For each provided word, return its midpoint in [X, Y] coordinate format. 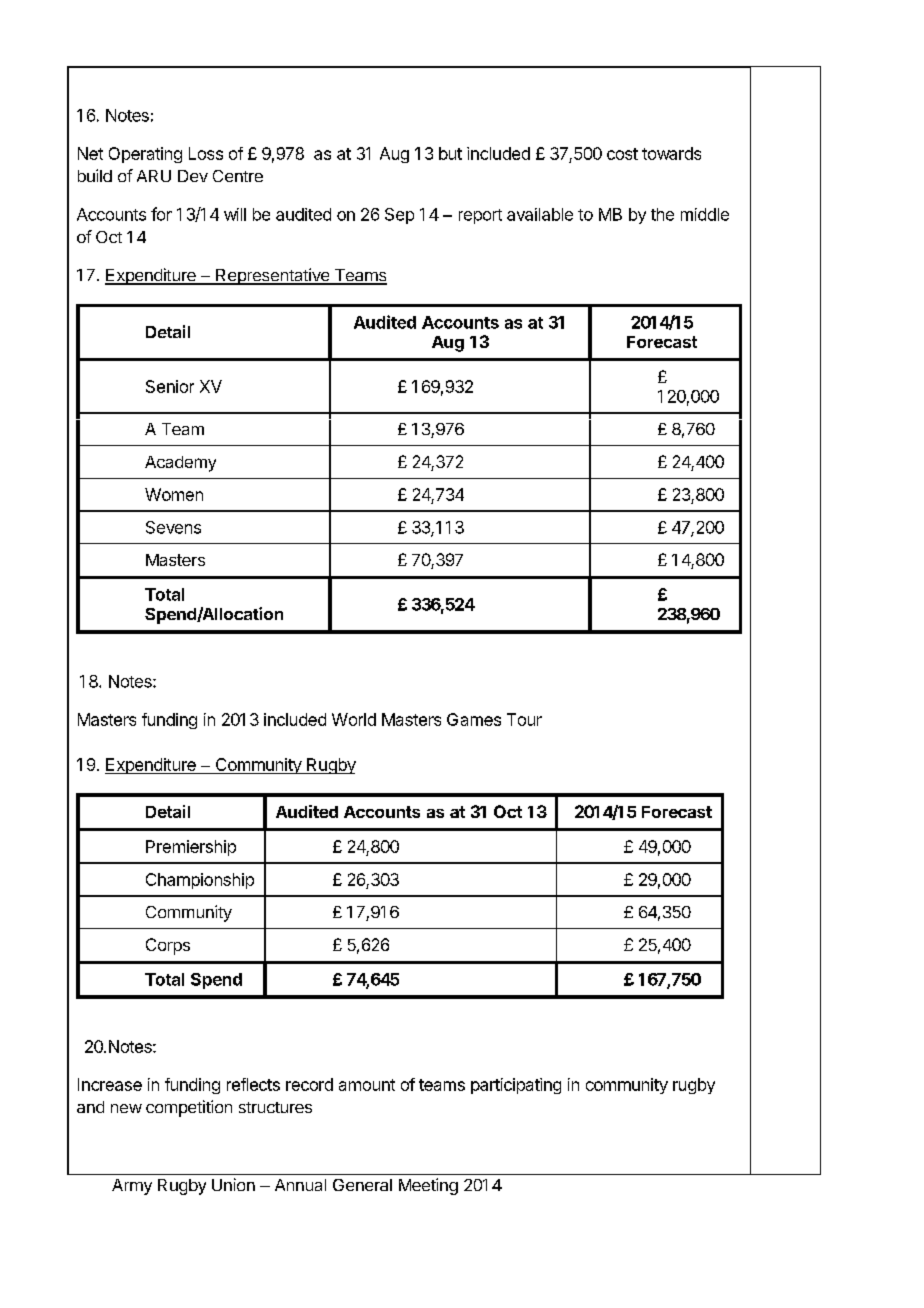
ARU [154, 176]
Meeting [428, 1186]
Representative [272, 276]
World [354, 719]
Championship [200, 881]
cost [622, 154]
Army [132, 1187]
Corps [168, 946]
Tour [524, 719]
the [662, 214]
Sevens [173, 527]
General [362, 1185]
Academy [180, 464]
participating [516, 1086]
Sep [399, 216]
